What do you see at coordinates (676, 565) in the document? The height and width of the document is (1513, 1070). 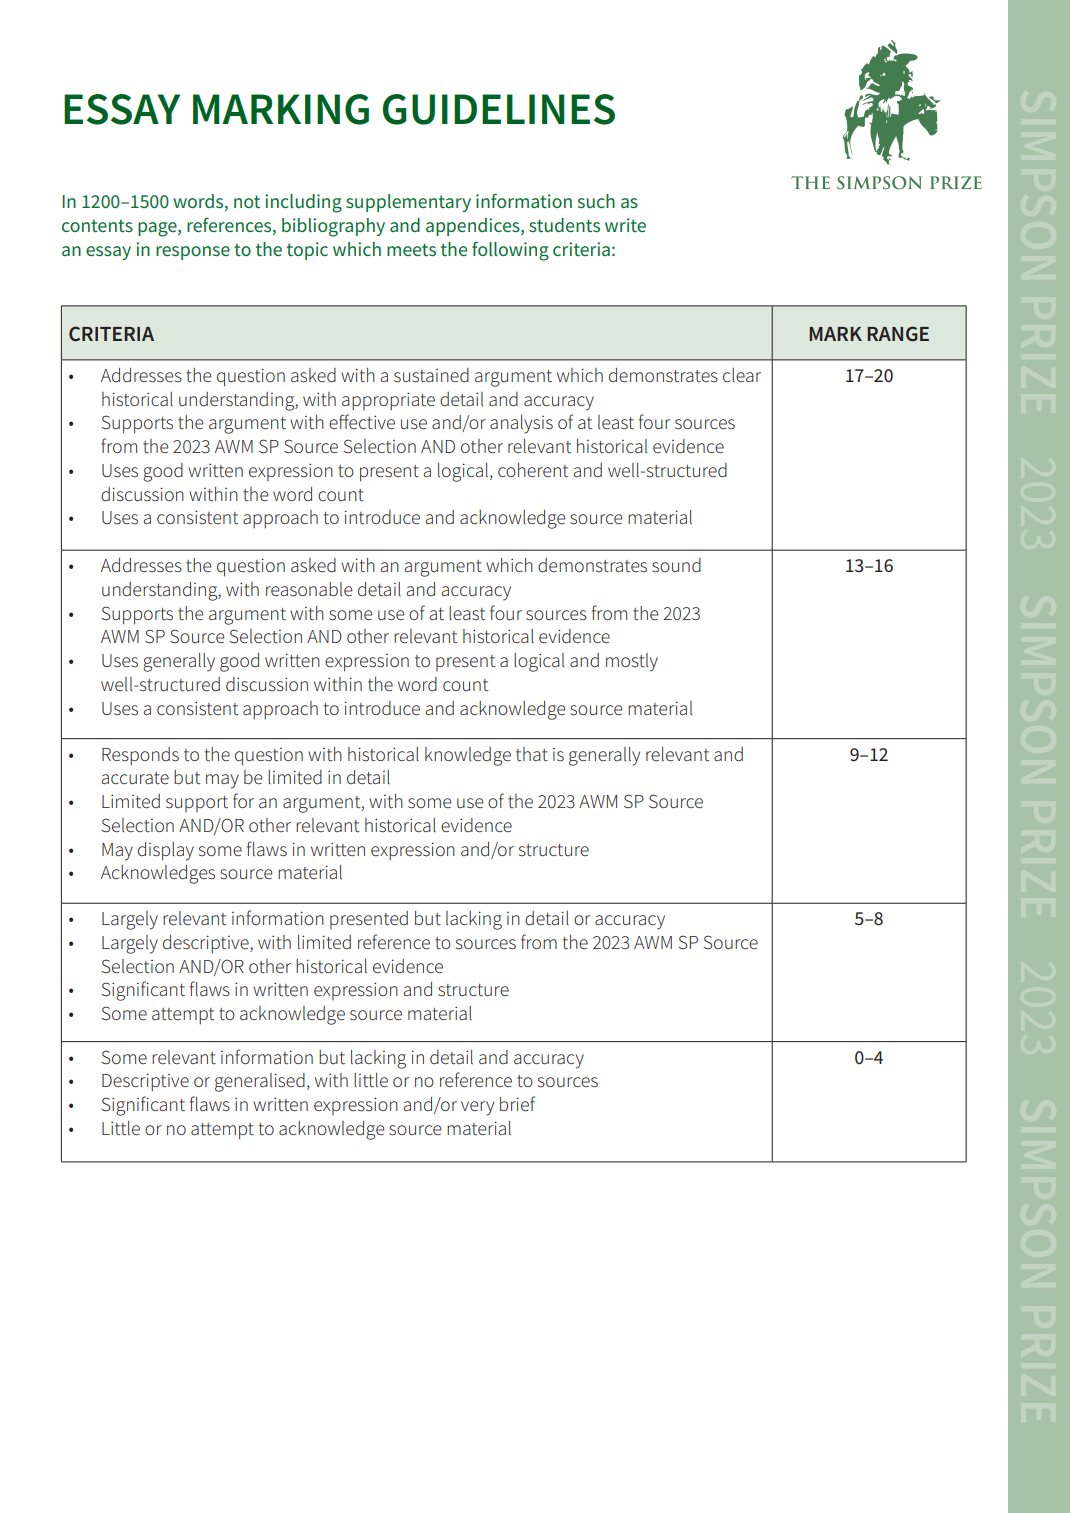 I see `sound` at bounding box center [676, 565].
